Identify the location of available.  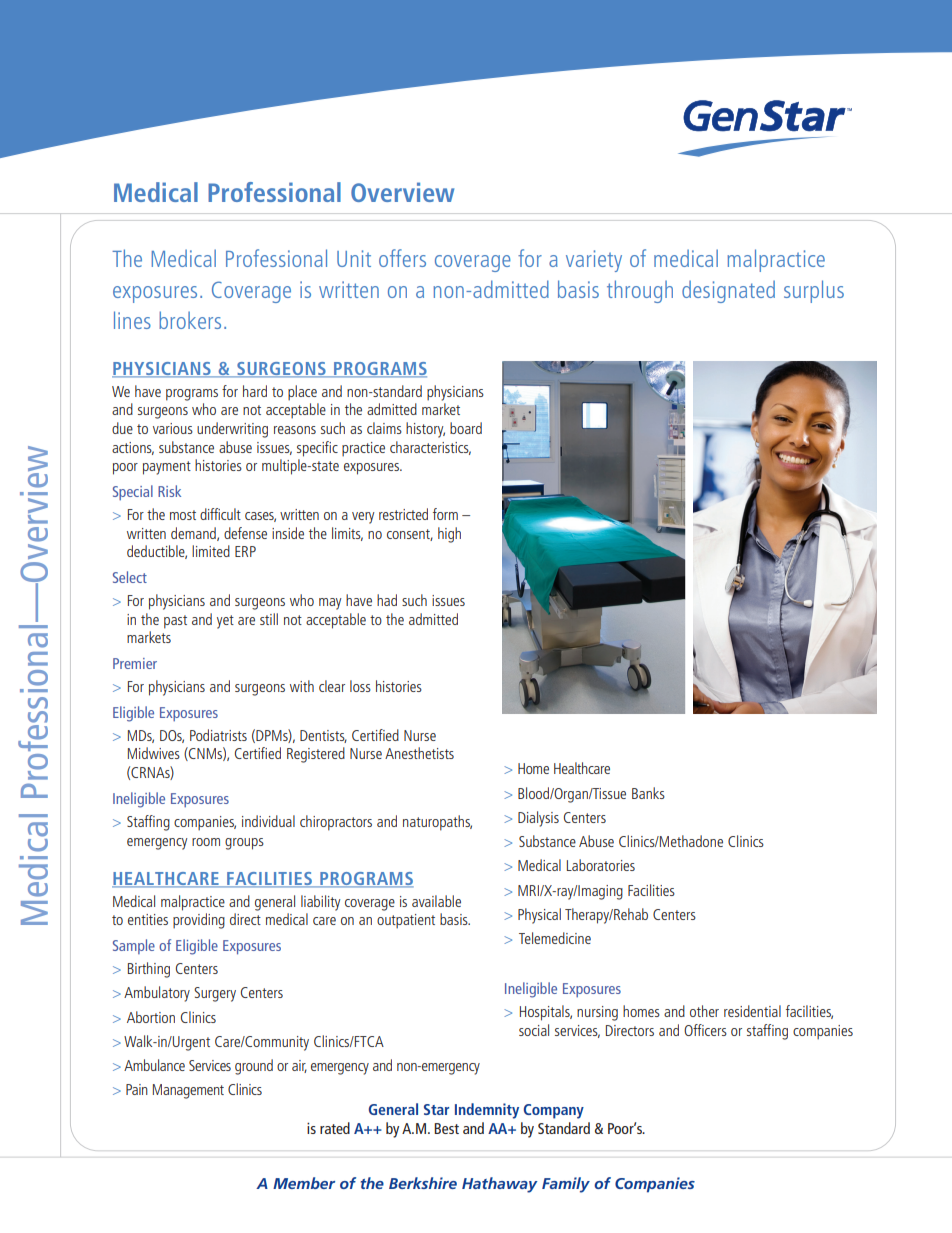
(436, 901).
